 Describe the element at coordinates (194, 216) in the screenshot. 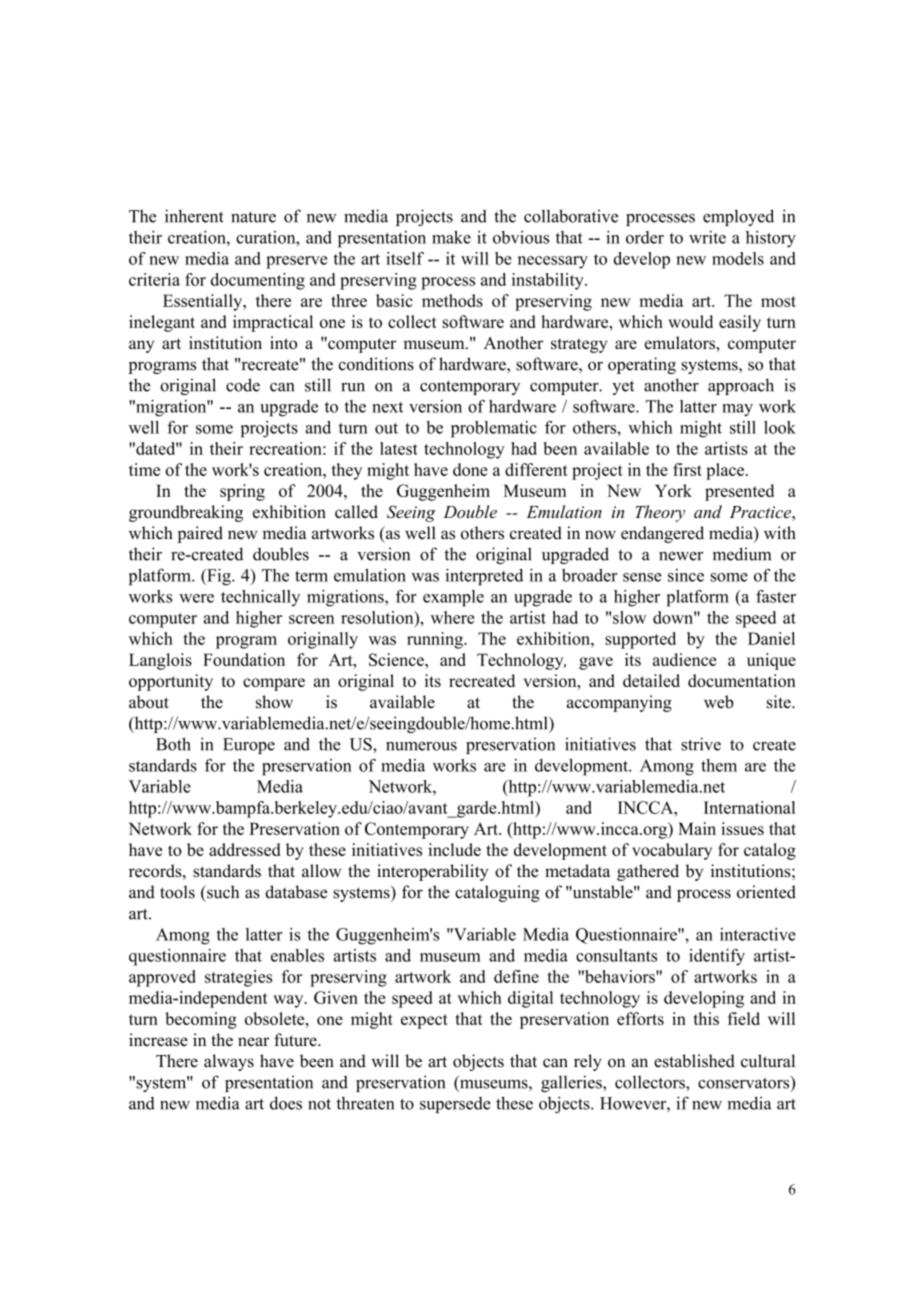

I see `inherent` at that location.
